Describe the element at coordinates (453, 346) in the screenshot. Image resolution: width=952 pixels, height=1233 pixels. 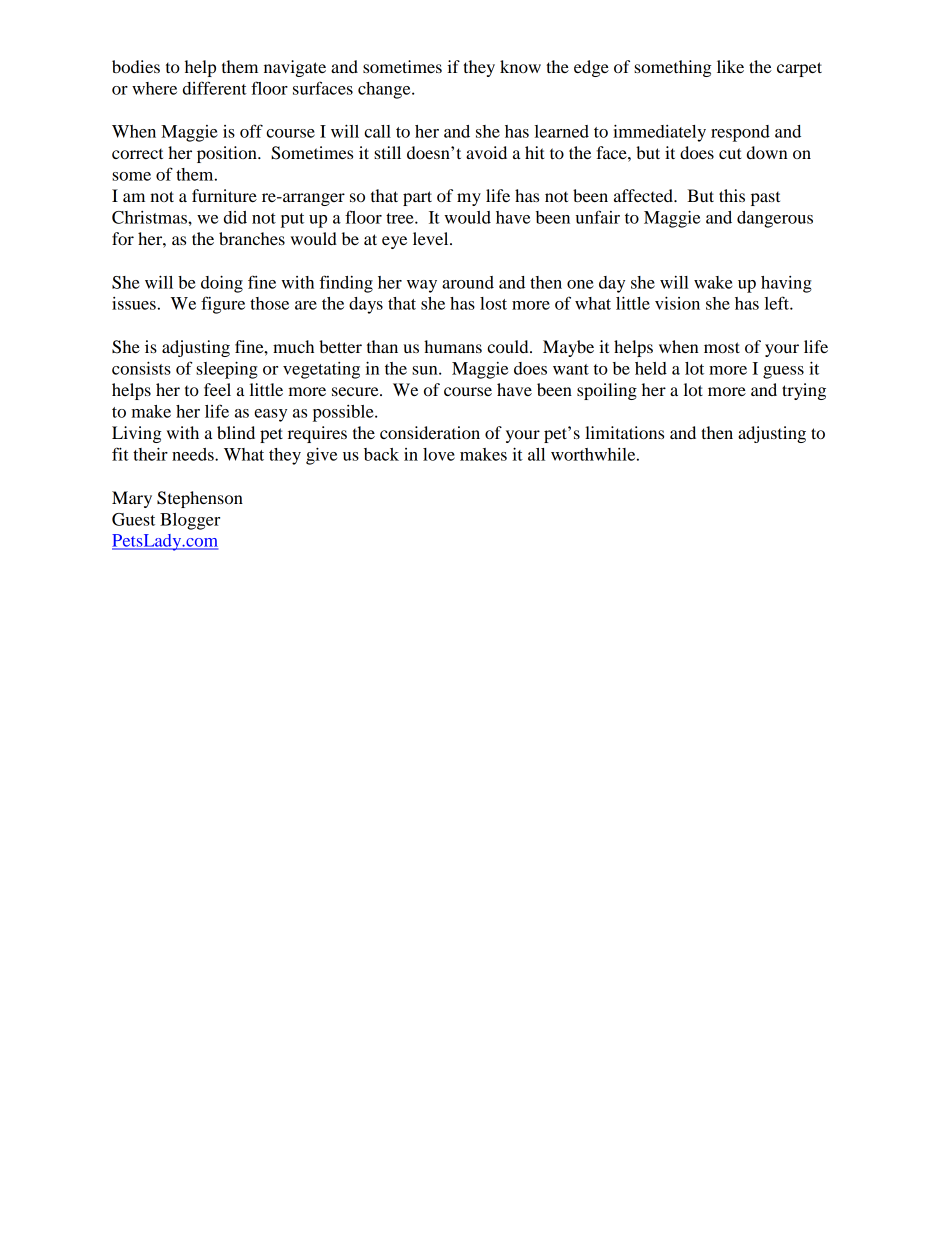
I see `humans` at that location.
